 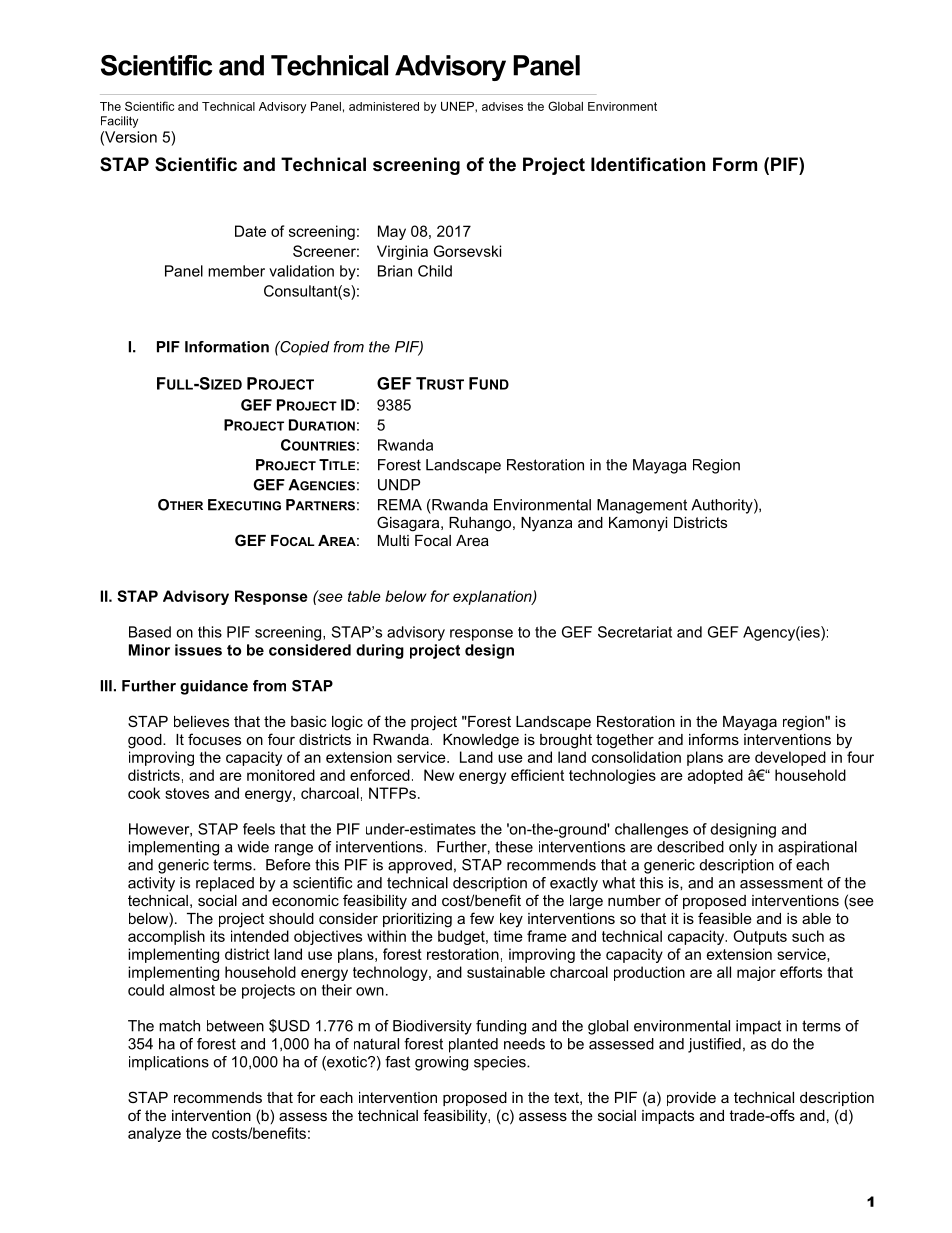 What do you see at coordinates (743, 848) in the screenshot?
I see `only` at bounding box center [743, 848].
